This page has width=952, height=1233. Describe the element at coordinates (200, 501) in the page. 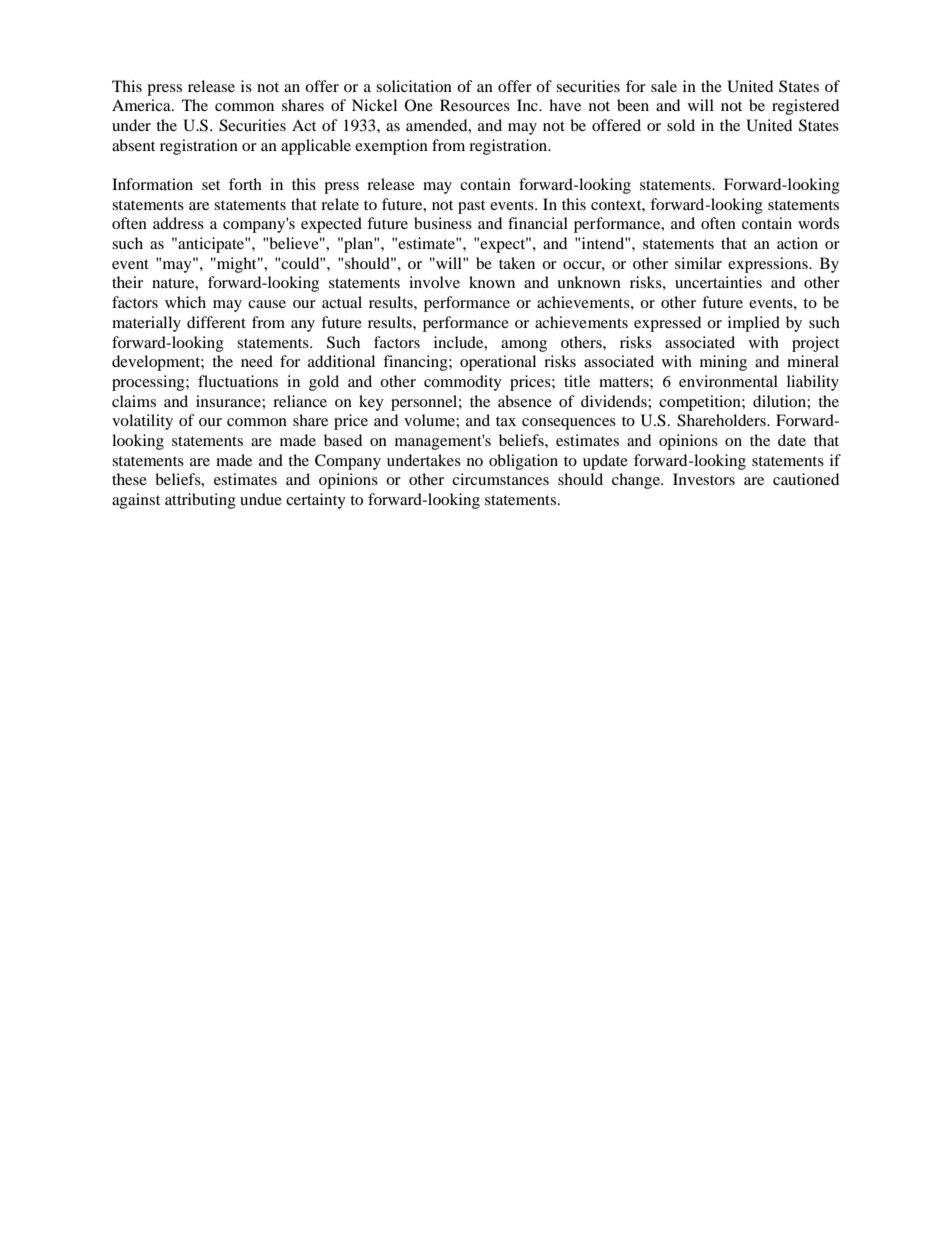

I see `attributing` at that location.
